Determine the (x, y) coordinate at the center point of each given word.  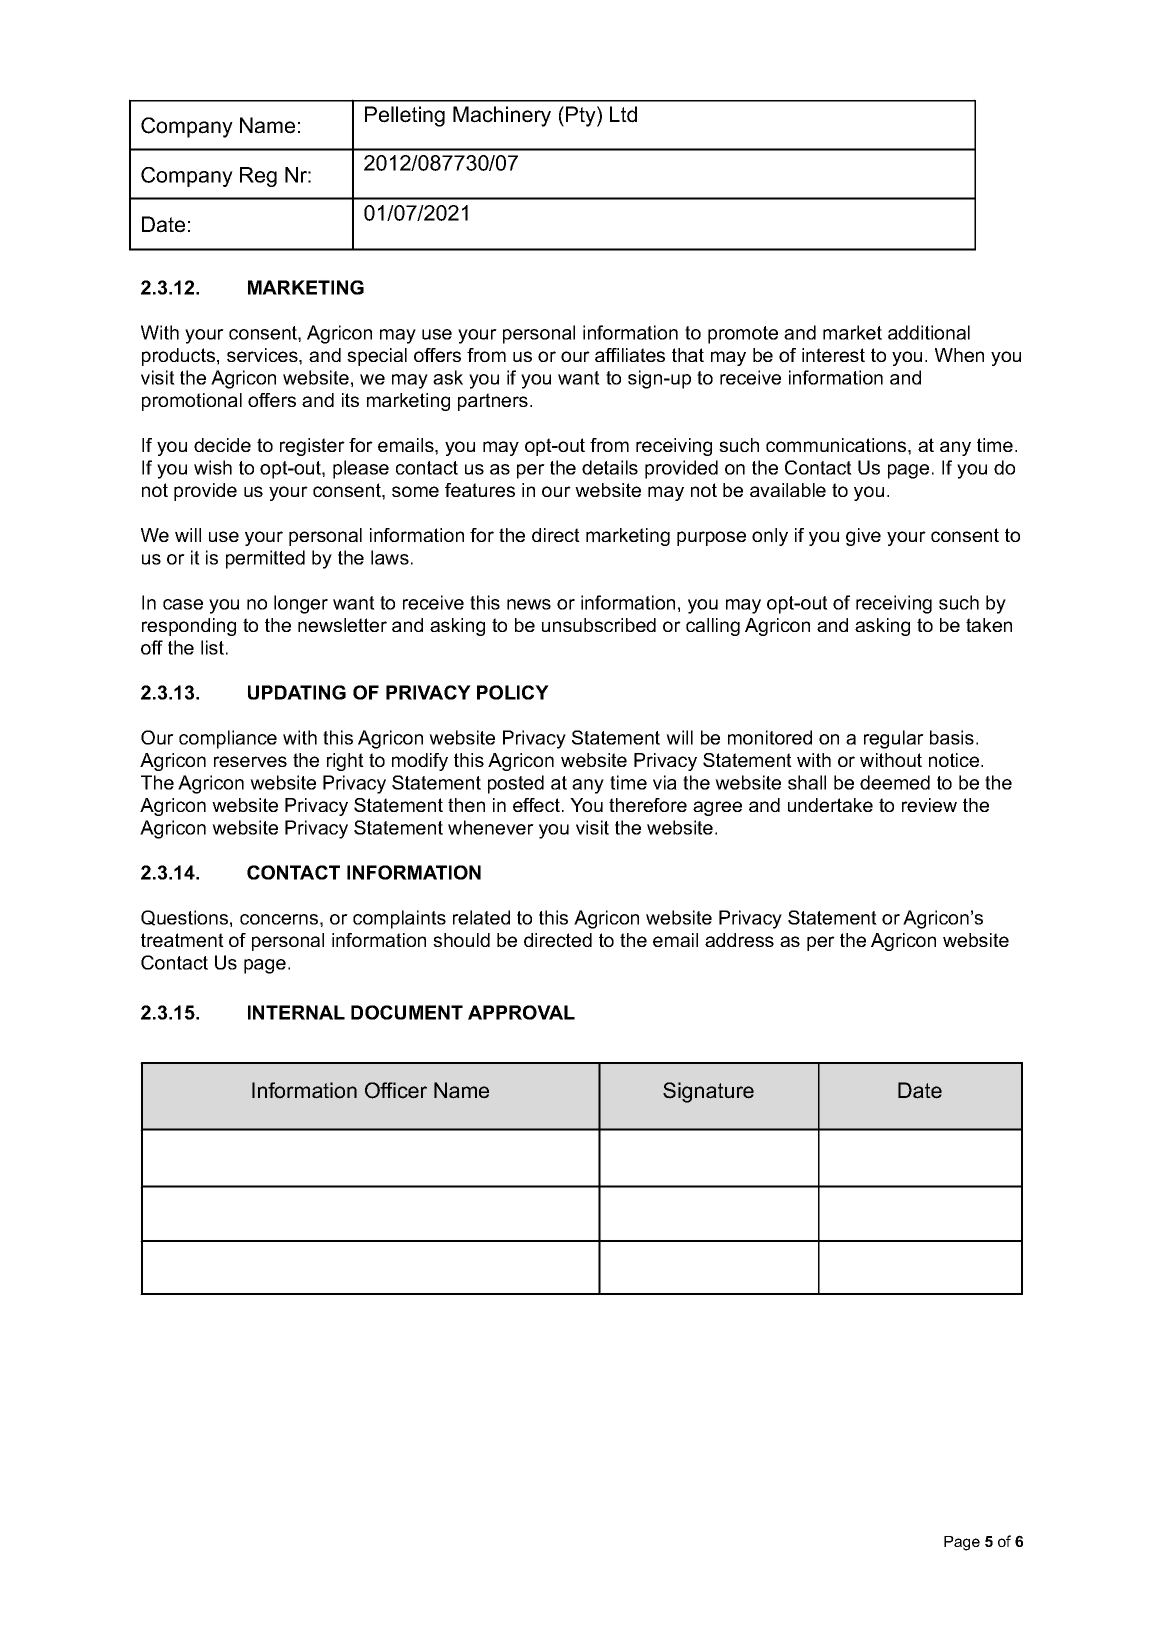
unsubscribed (599, 625)
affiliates (630, 355)
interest (833, 355)
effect (536, 805)
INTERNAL (296, 1012)
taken (989, 625)
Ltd (623, 114)
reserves (250, 761)
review (929, 805)
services (263, 355)
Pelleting (405, 116)
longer (301, 604)
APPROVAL (521, 1012)
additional (929, 332)
